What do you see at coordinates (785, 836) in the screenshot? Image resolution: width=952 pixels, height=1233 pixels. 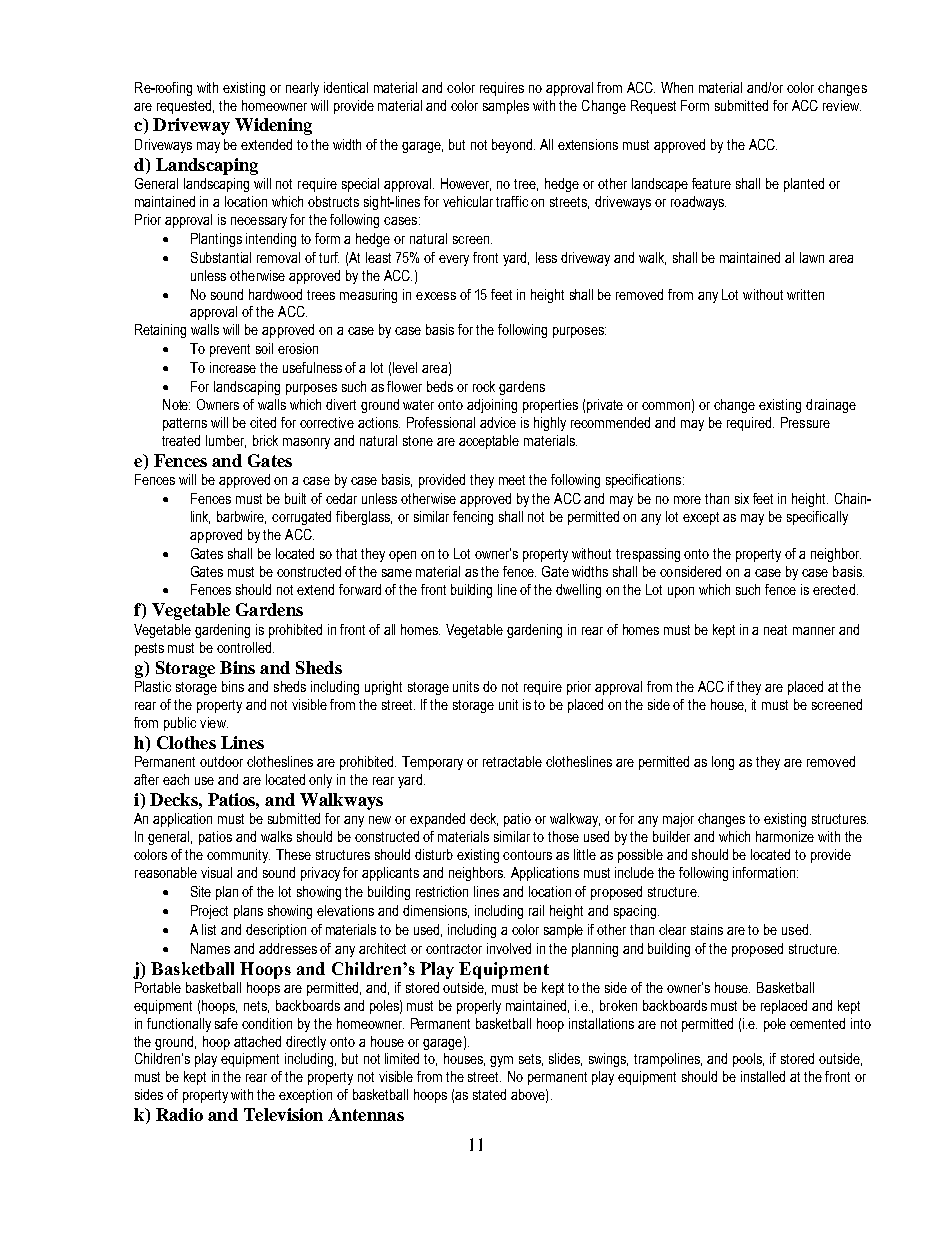 I see `harmonize` at bounding box center [785, 836].
